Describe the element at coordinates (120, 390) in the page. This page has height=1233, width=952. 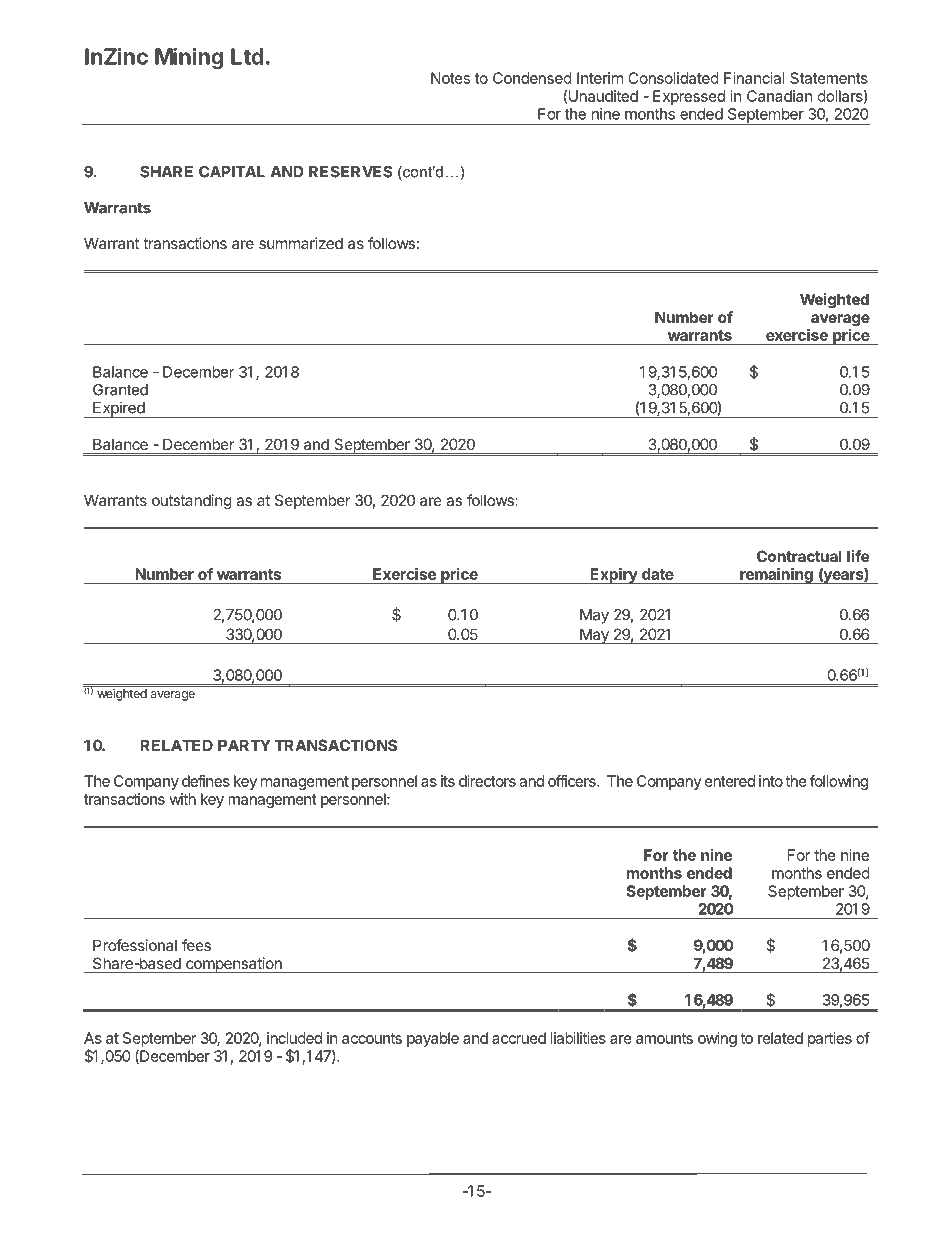
I see `Granted` at that location.
